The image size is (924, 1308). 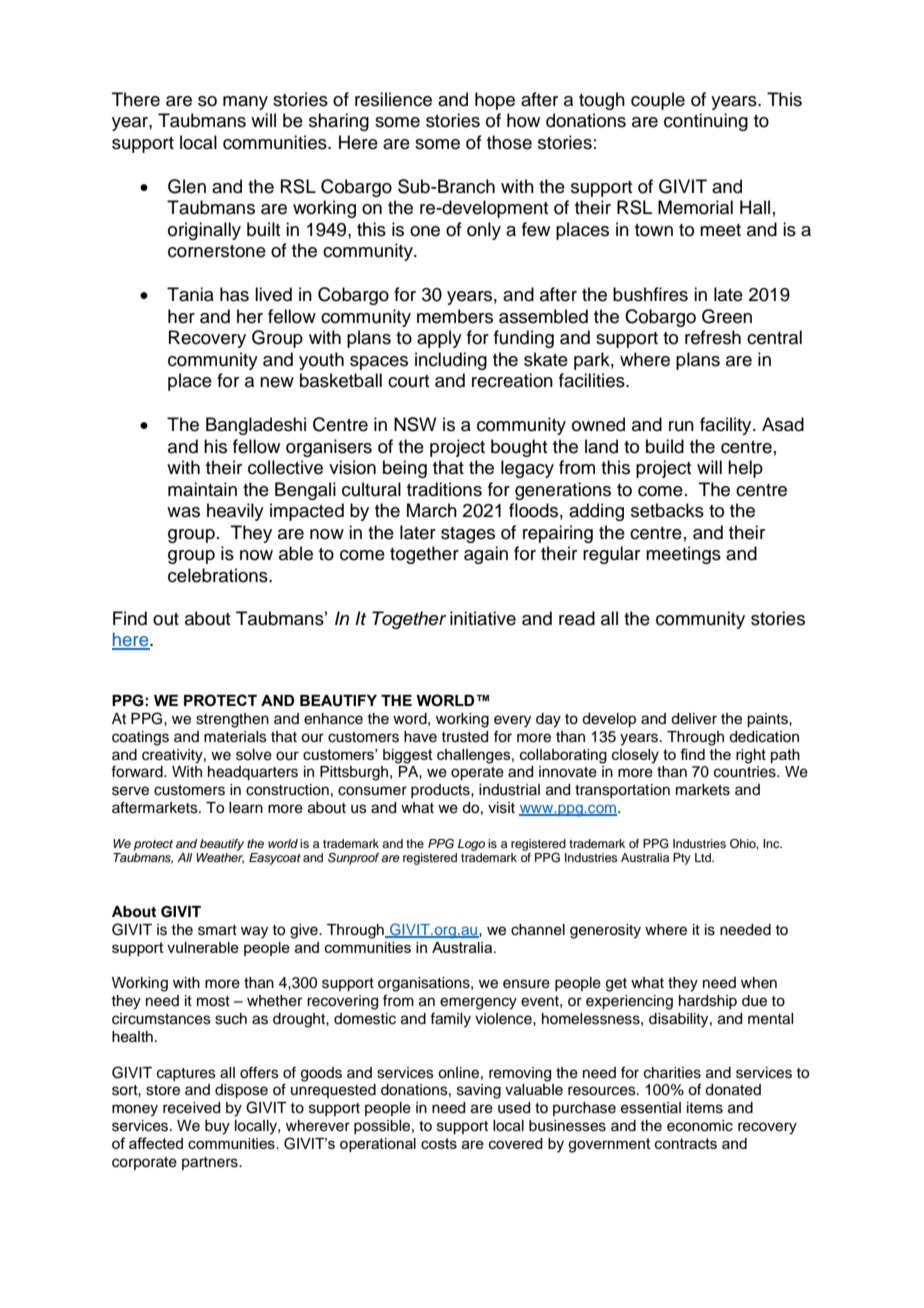 What do you see at coordinates (439, 1143) in the screenshot?
I see `costs` at bounding box center [439, 1143].
